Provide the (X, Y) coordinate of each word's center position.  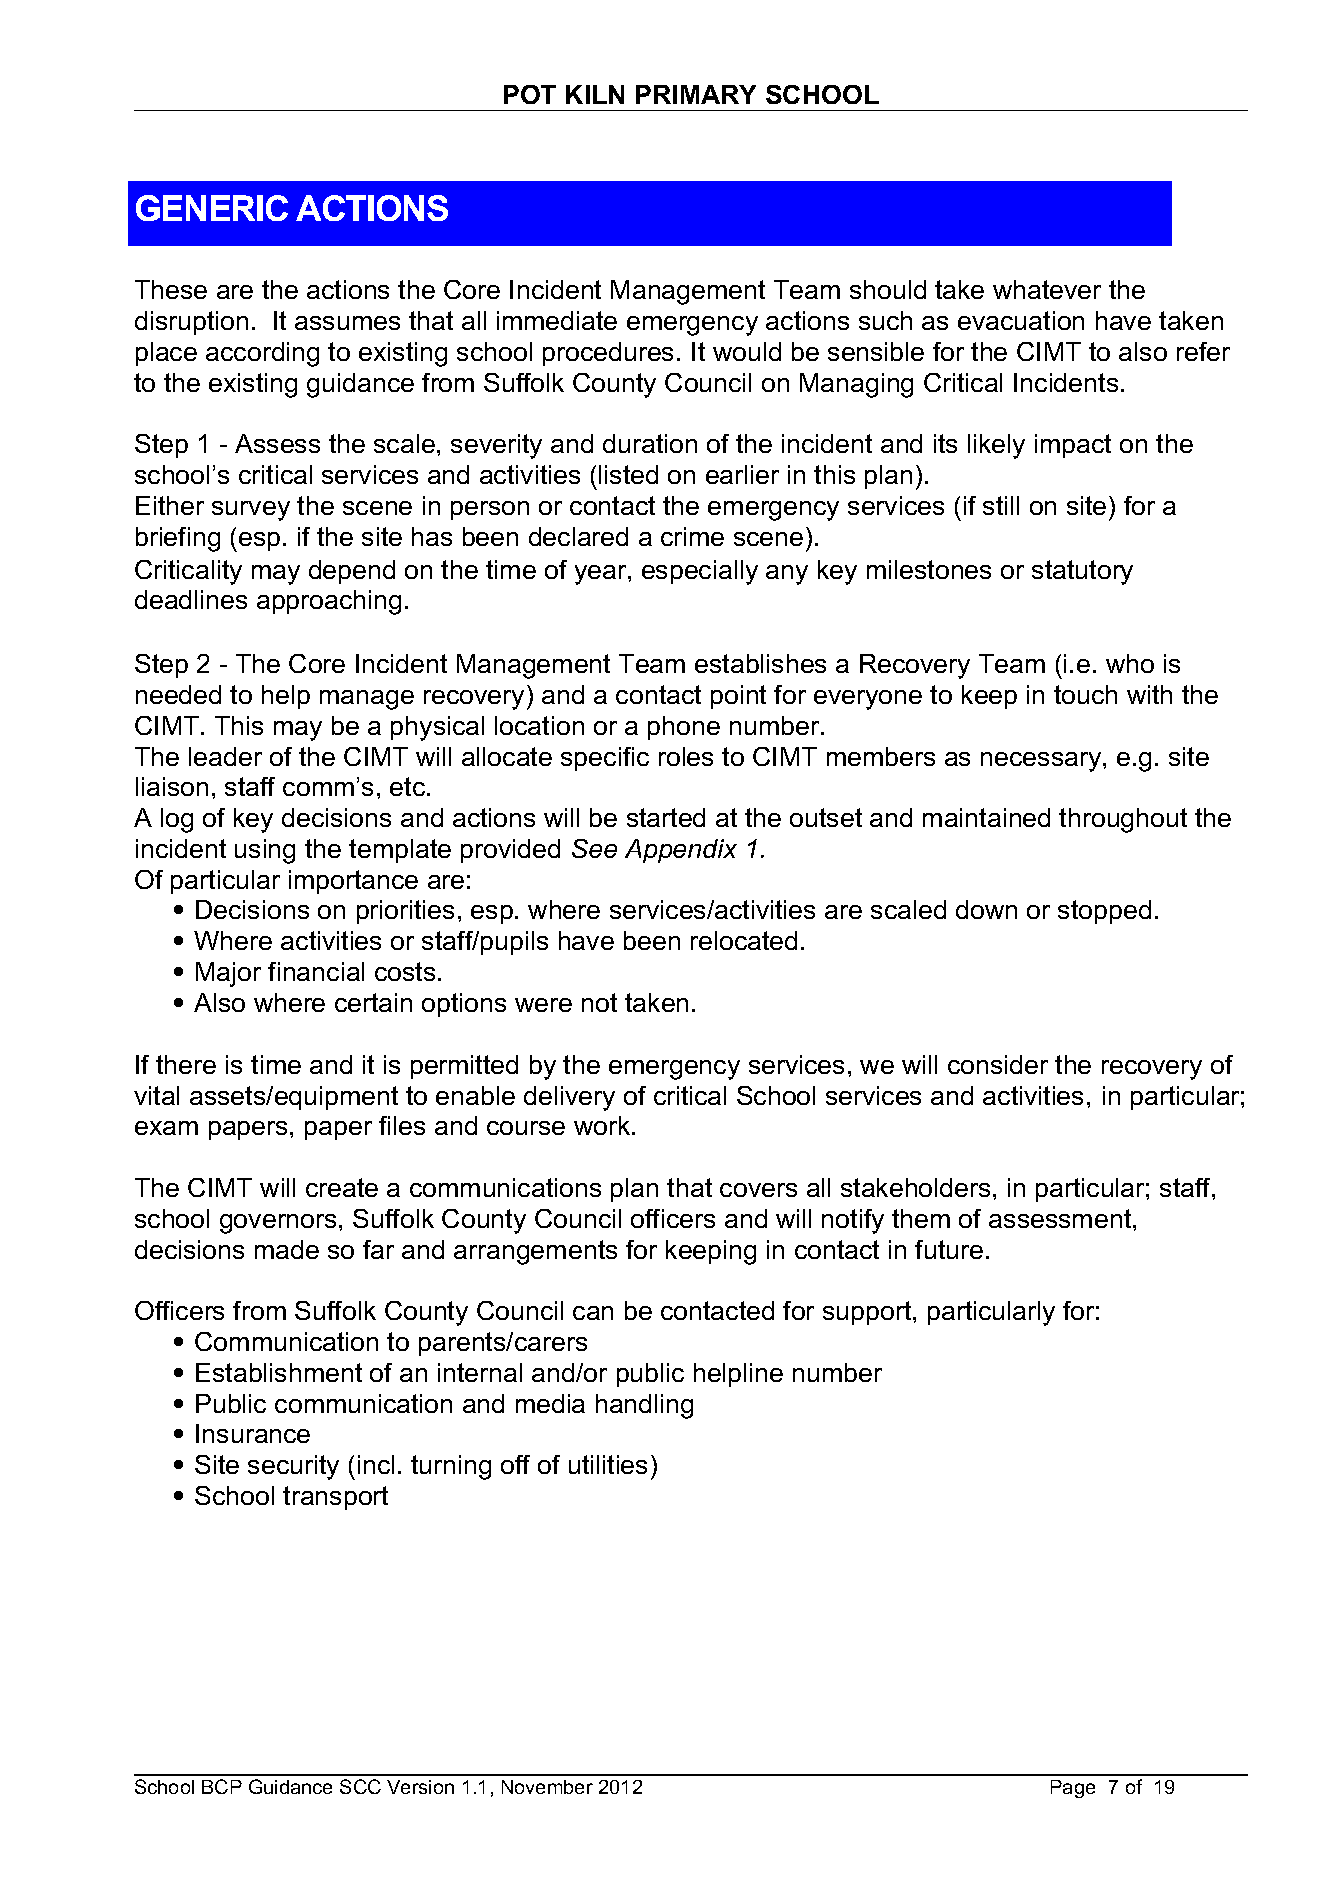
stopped (1104, 912)
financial (316, 971)
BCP (222, 1786)
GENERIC (212, 208)
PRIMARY (696, 94)
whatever (1047, 289)
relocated (744, 940)
